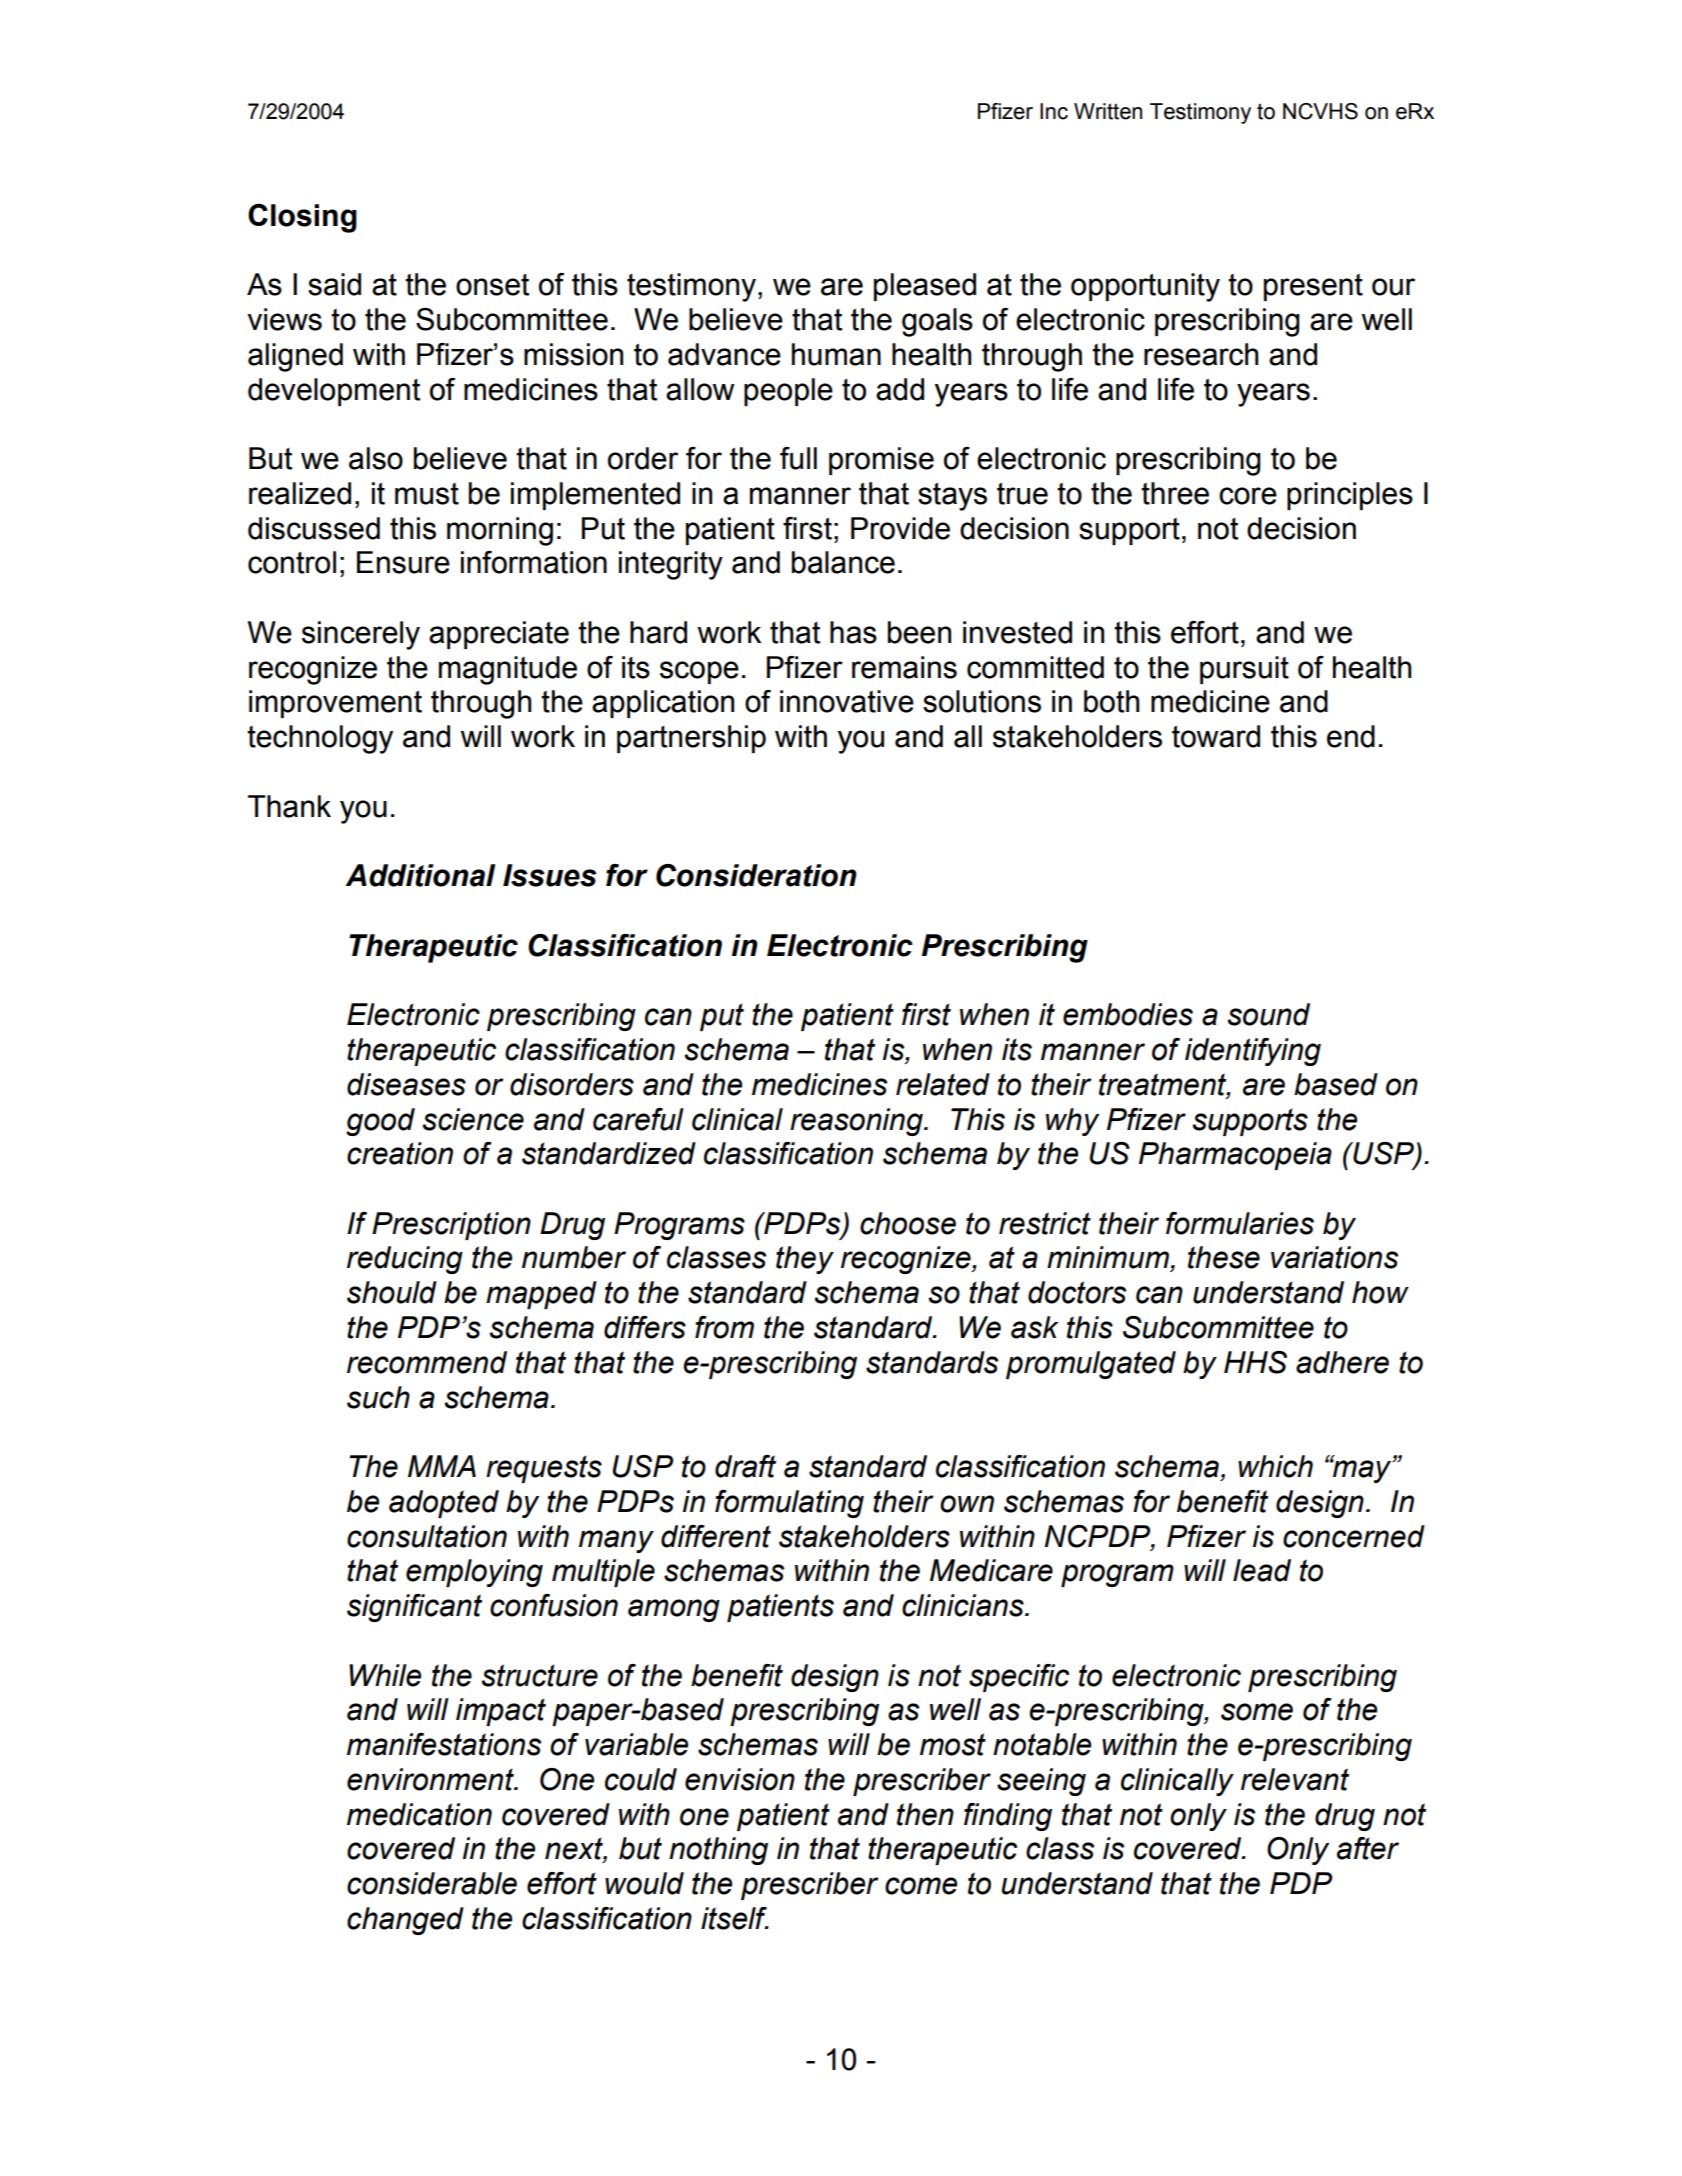 The width and height of the screenshot is (1682, 2176). I want to click on Closing, so click(302, 218).
